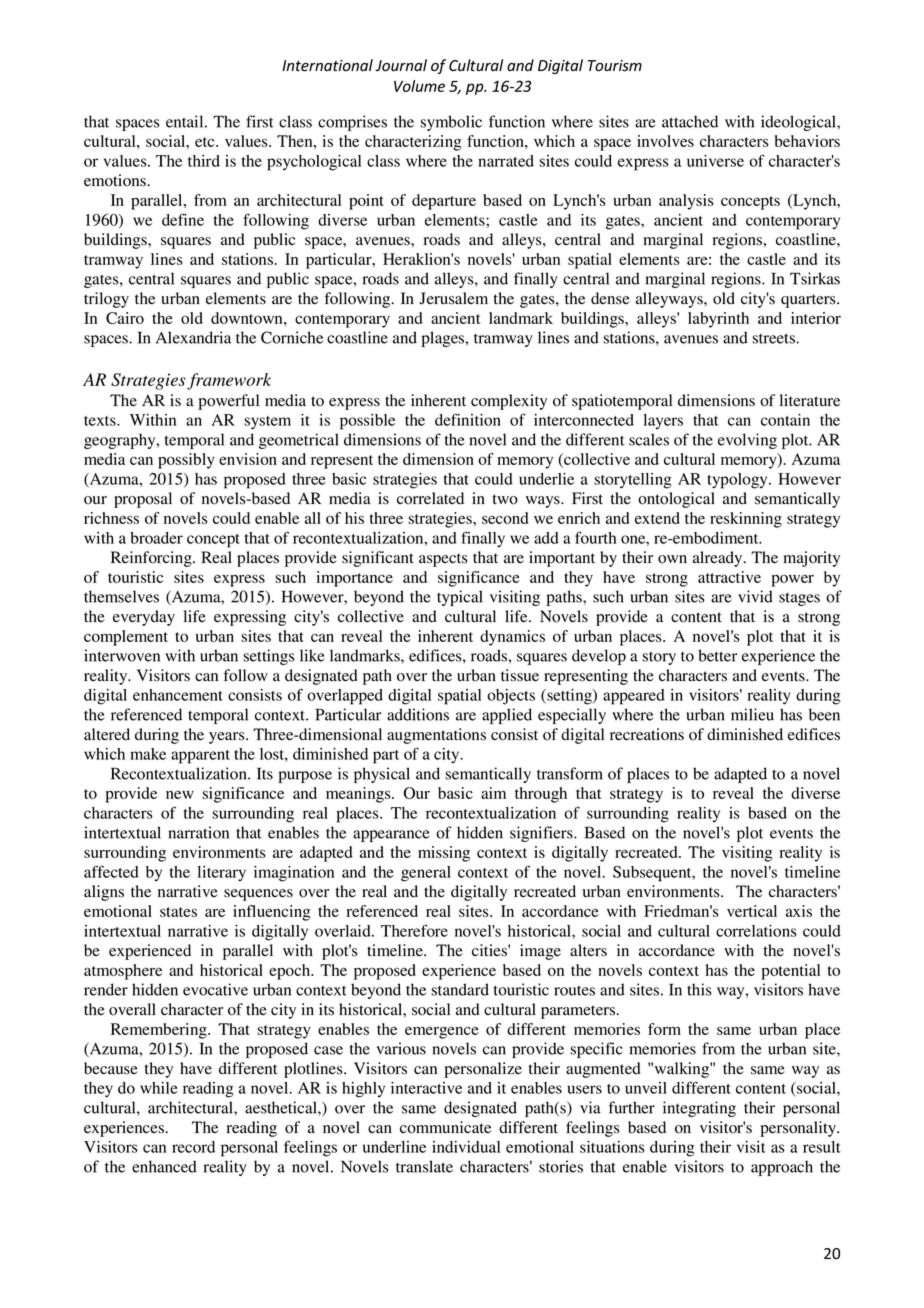  I want to click on symbolic, so click(451, 123).
